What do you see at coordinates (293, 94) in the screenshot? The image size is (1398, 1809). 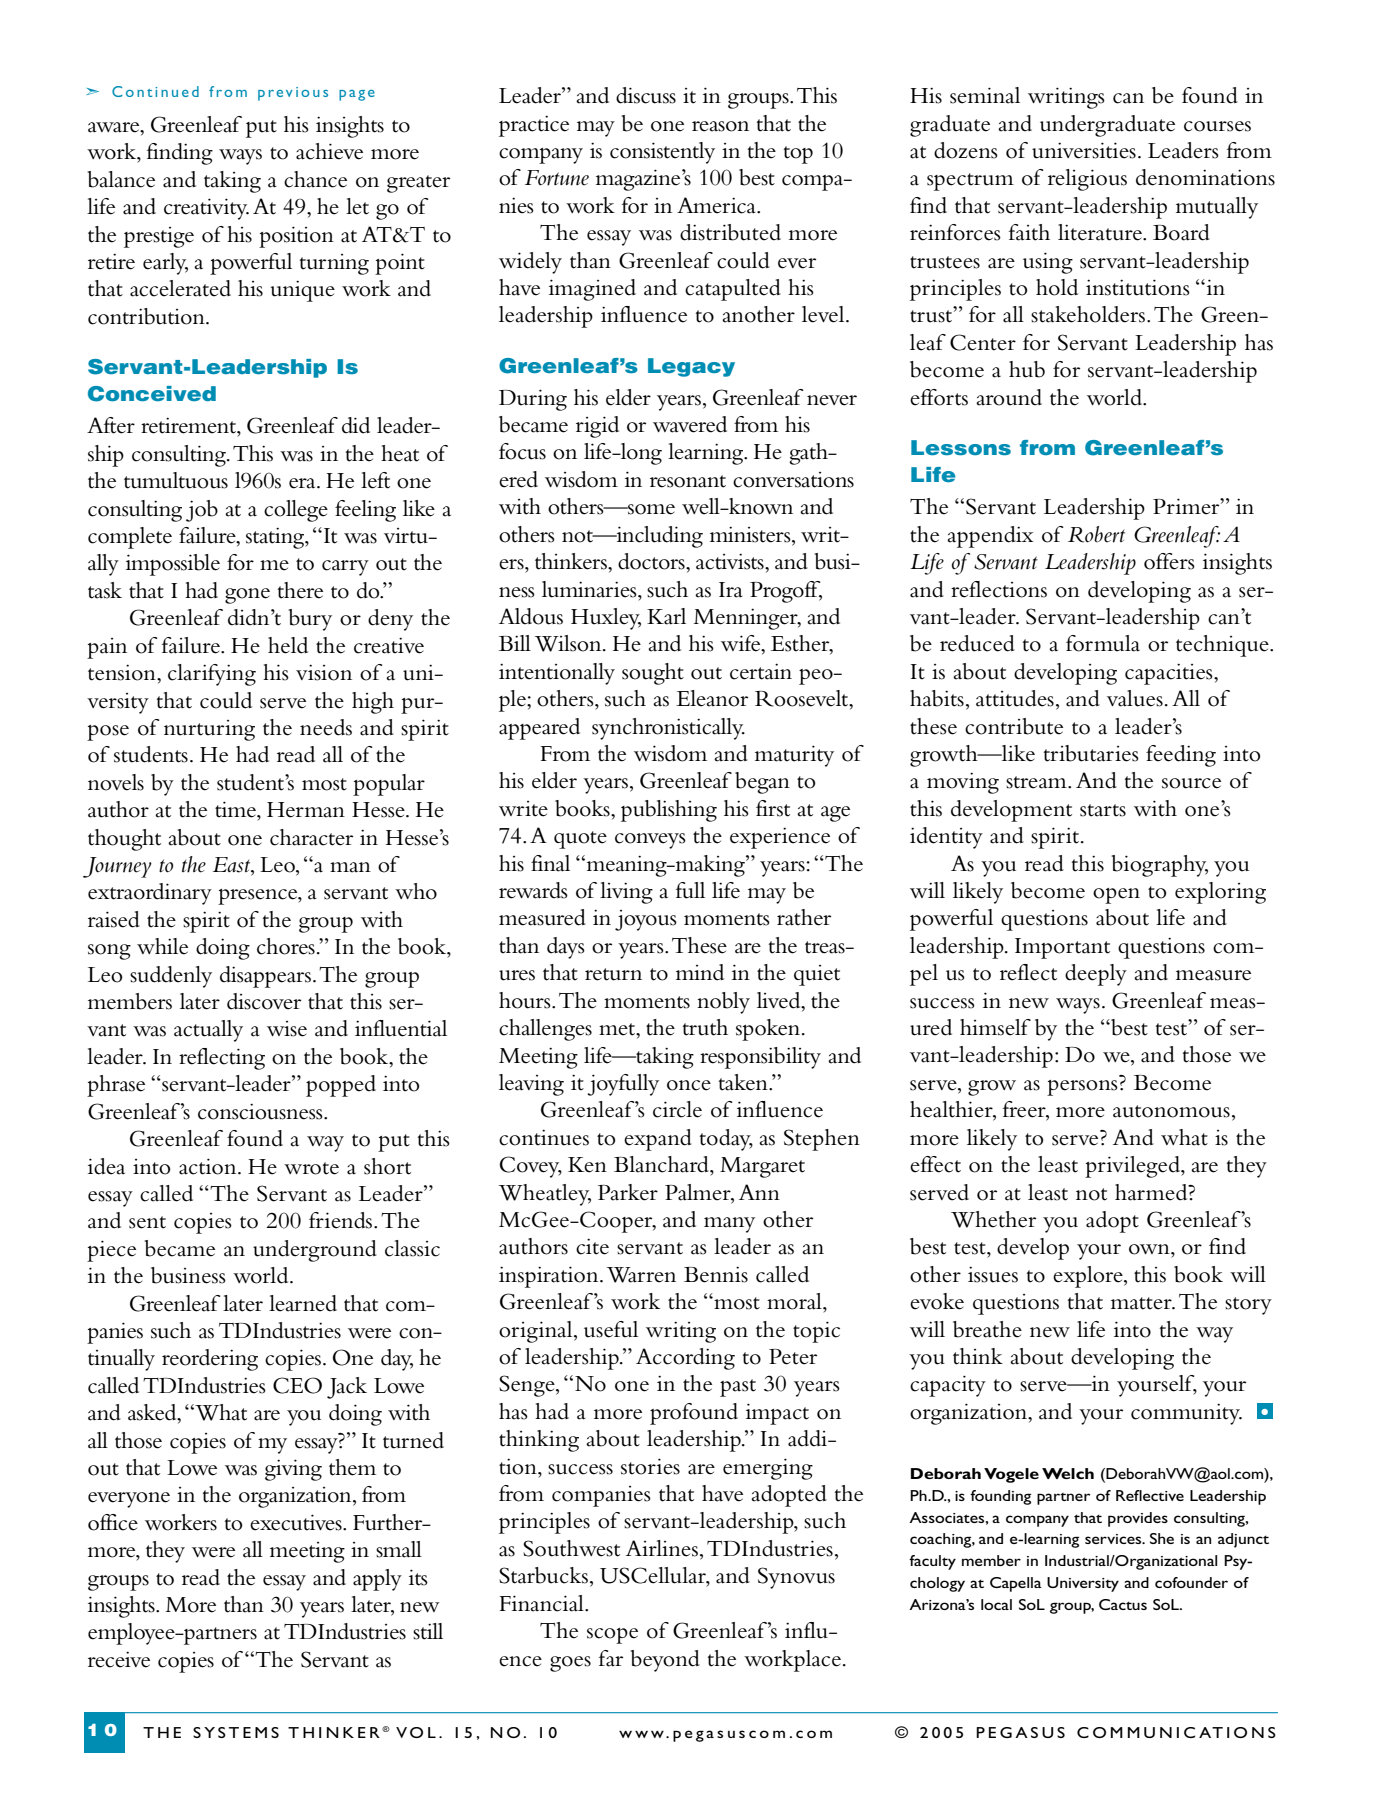 I see `previous` at bounding box center [293, 94].
